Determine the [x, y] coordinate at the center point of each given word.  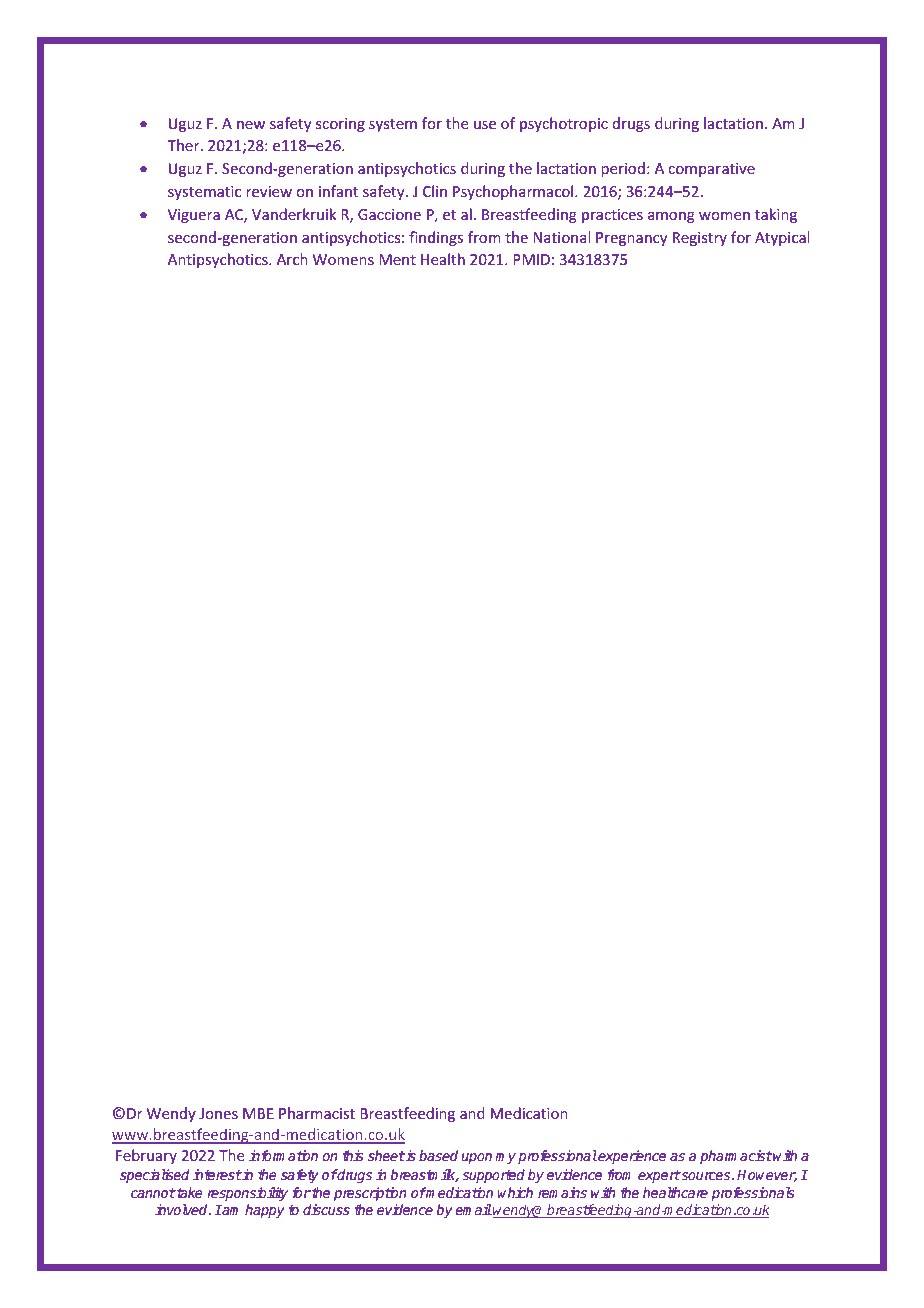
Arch [292, 259]
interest [217, 1174]
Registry [700, 239]
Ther [184, 145]
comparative [711, 170]
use [485, 125]
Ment [397, 259]
